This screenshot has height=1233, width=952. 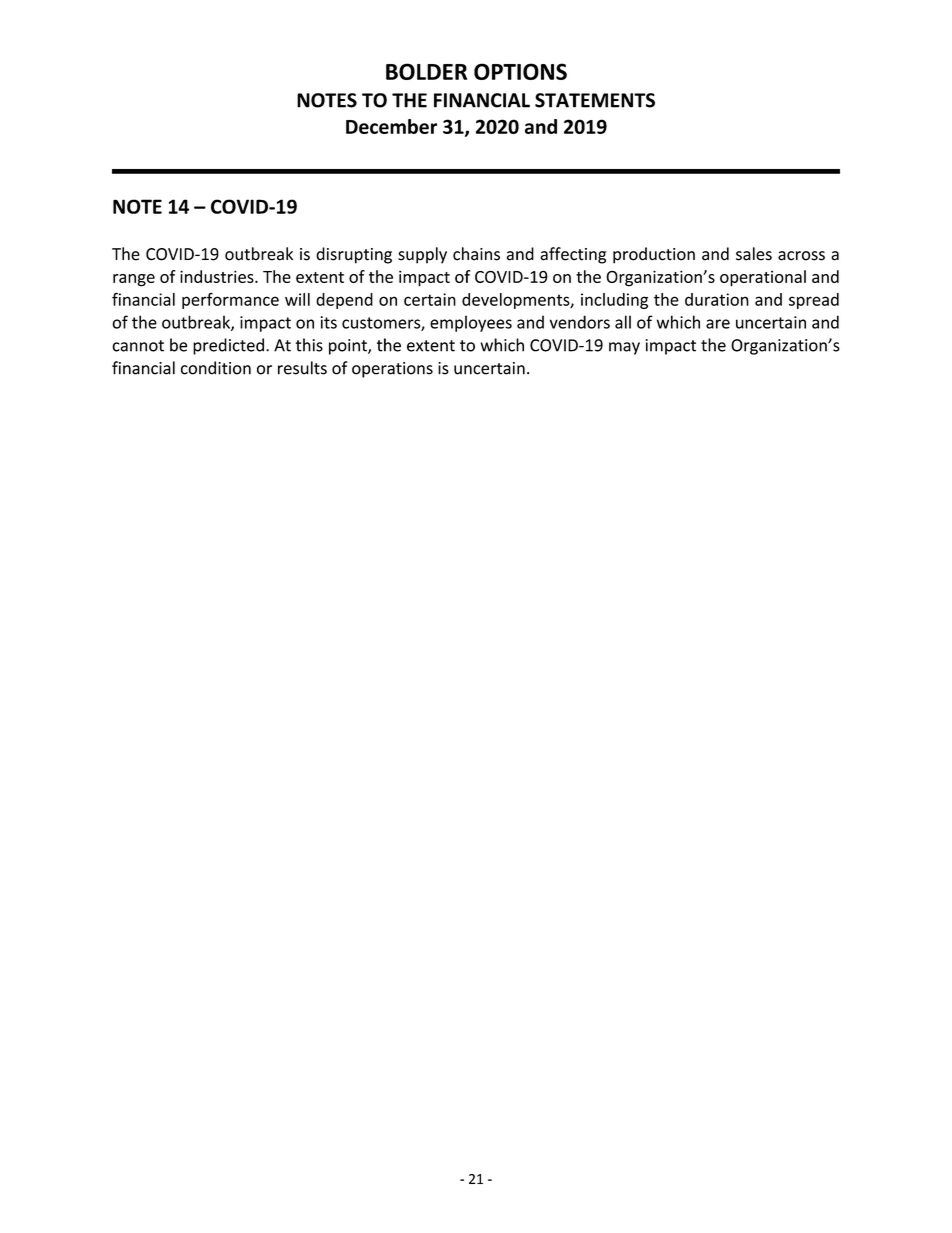 What do you see at coordinates (520, 71) in the screenshot?
I see `OPTIONS` at bounding box center [520, 71].
